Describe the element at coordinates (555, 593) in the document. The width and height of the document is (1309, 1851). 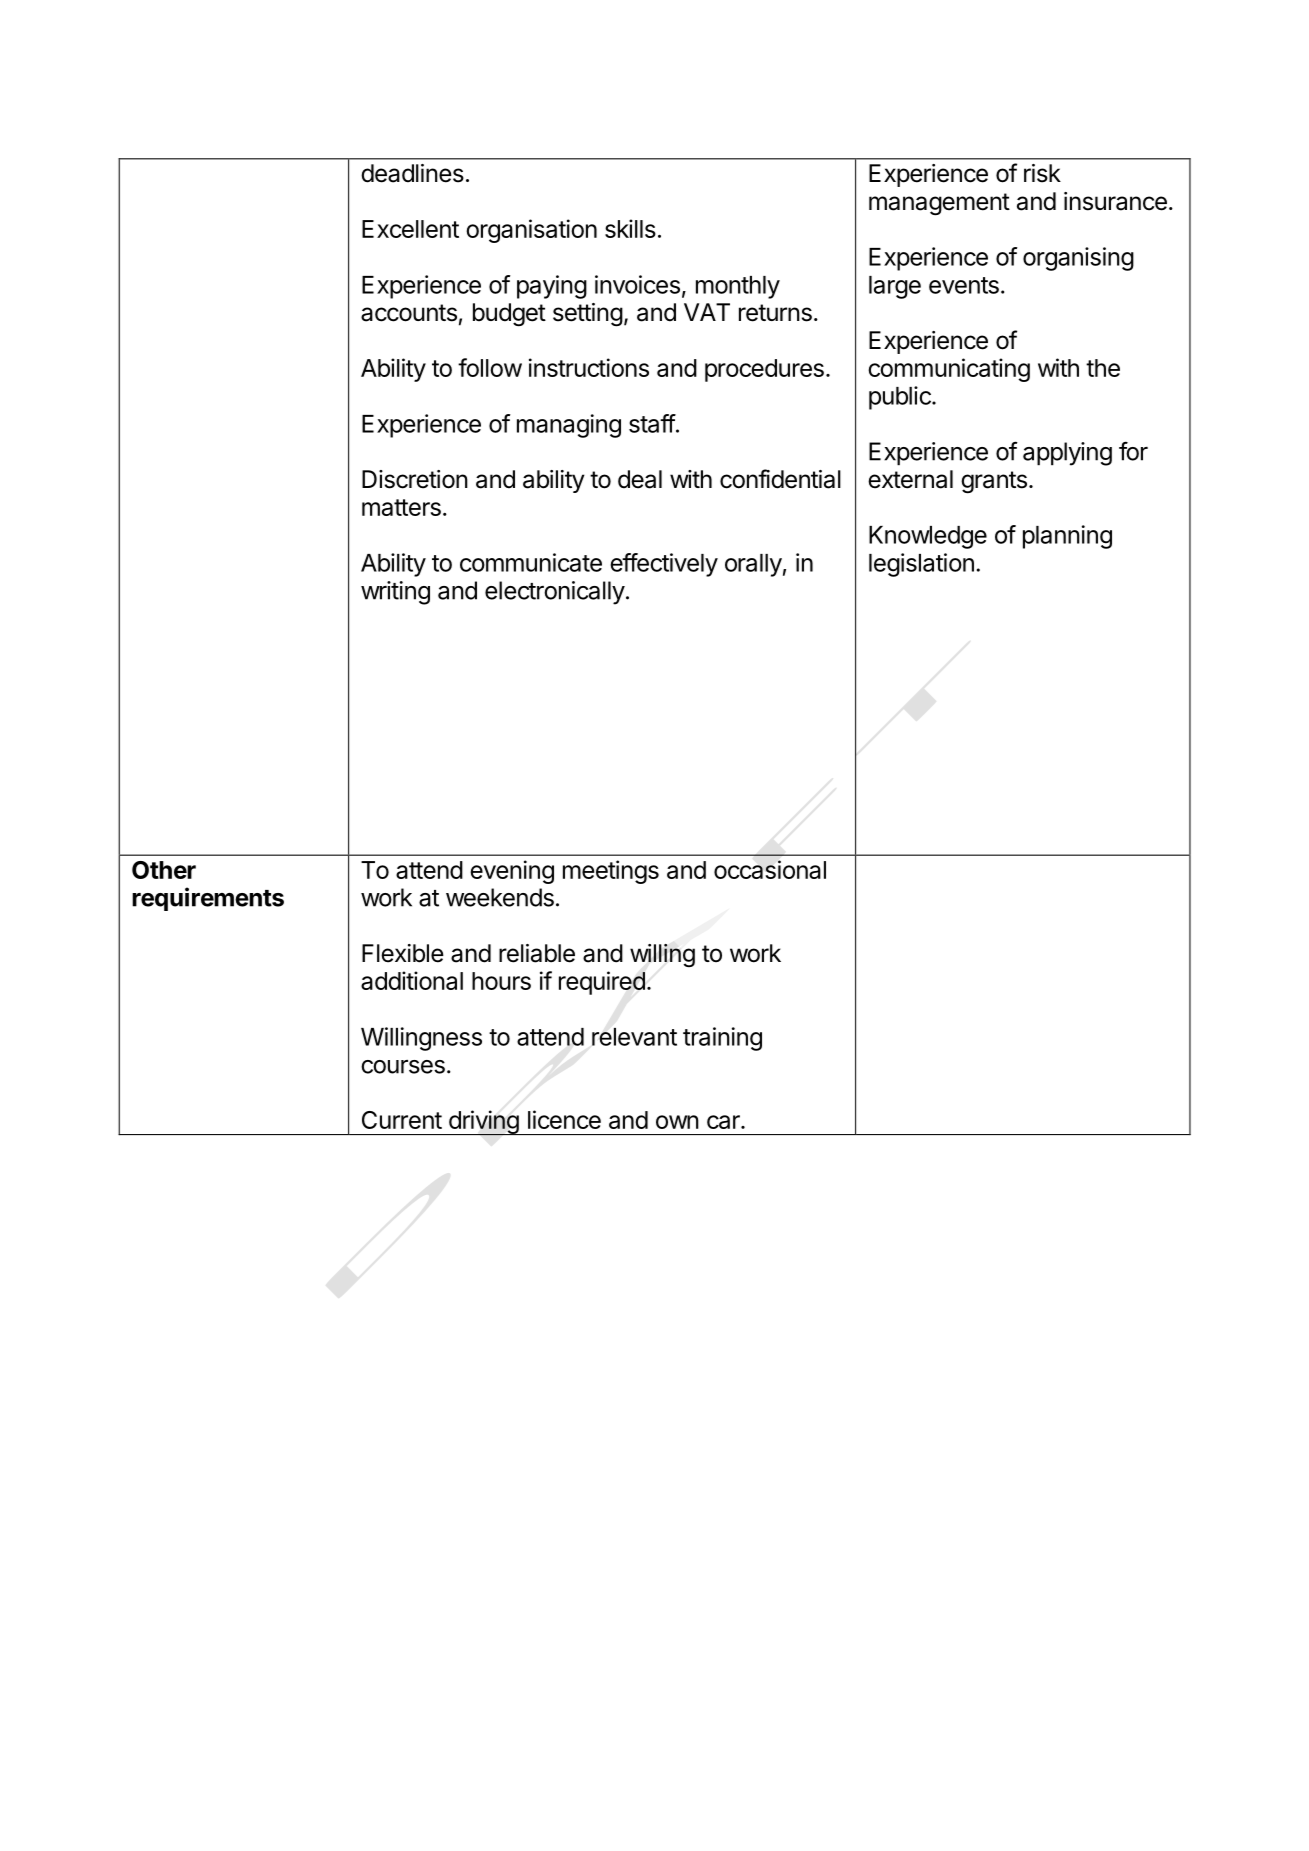
I see `electronically` at that location.
